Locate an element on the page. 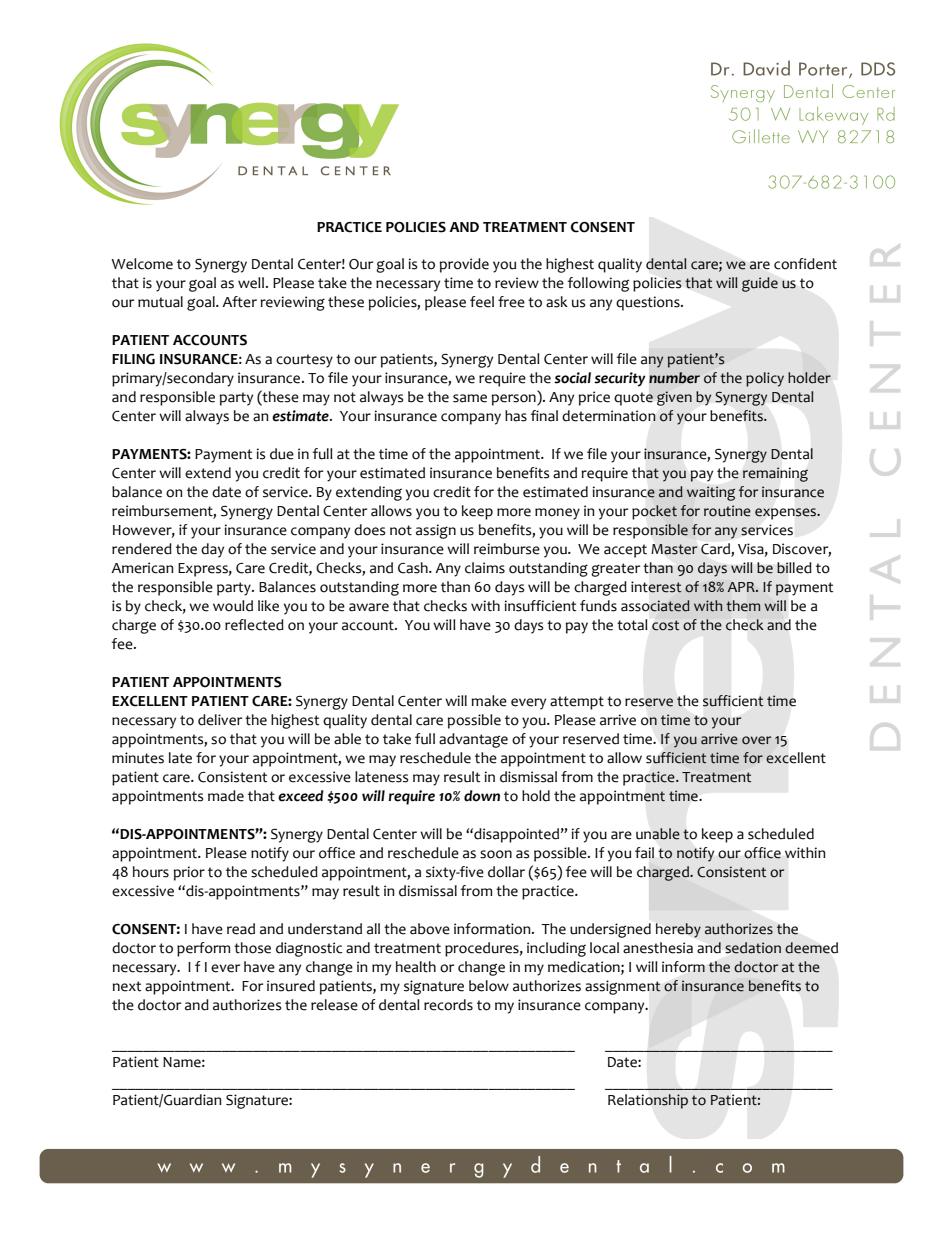  rendered is located at coordinates (142, 549).
